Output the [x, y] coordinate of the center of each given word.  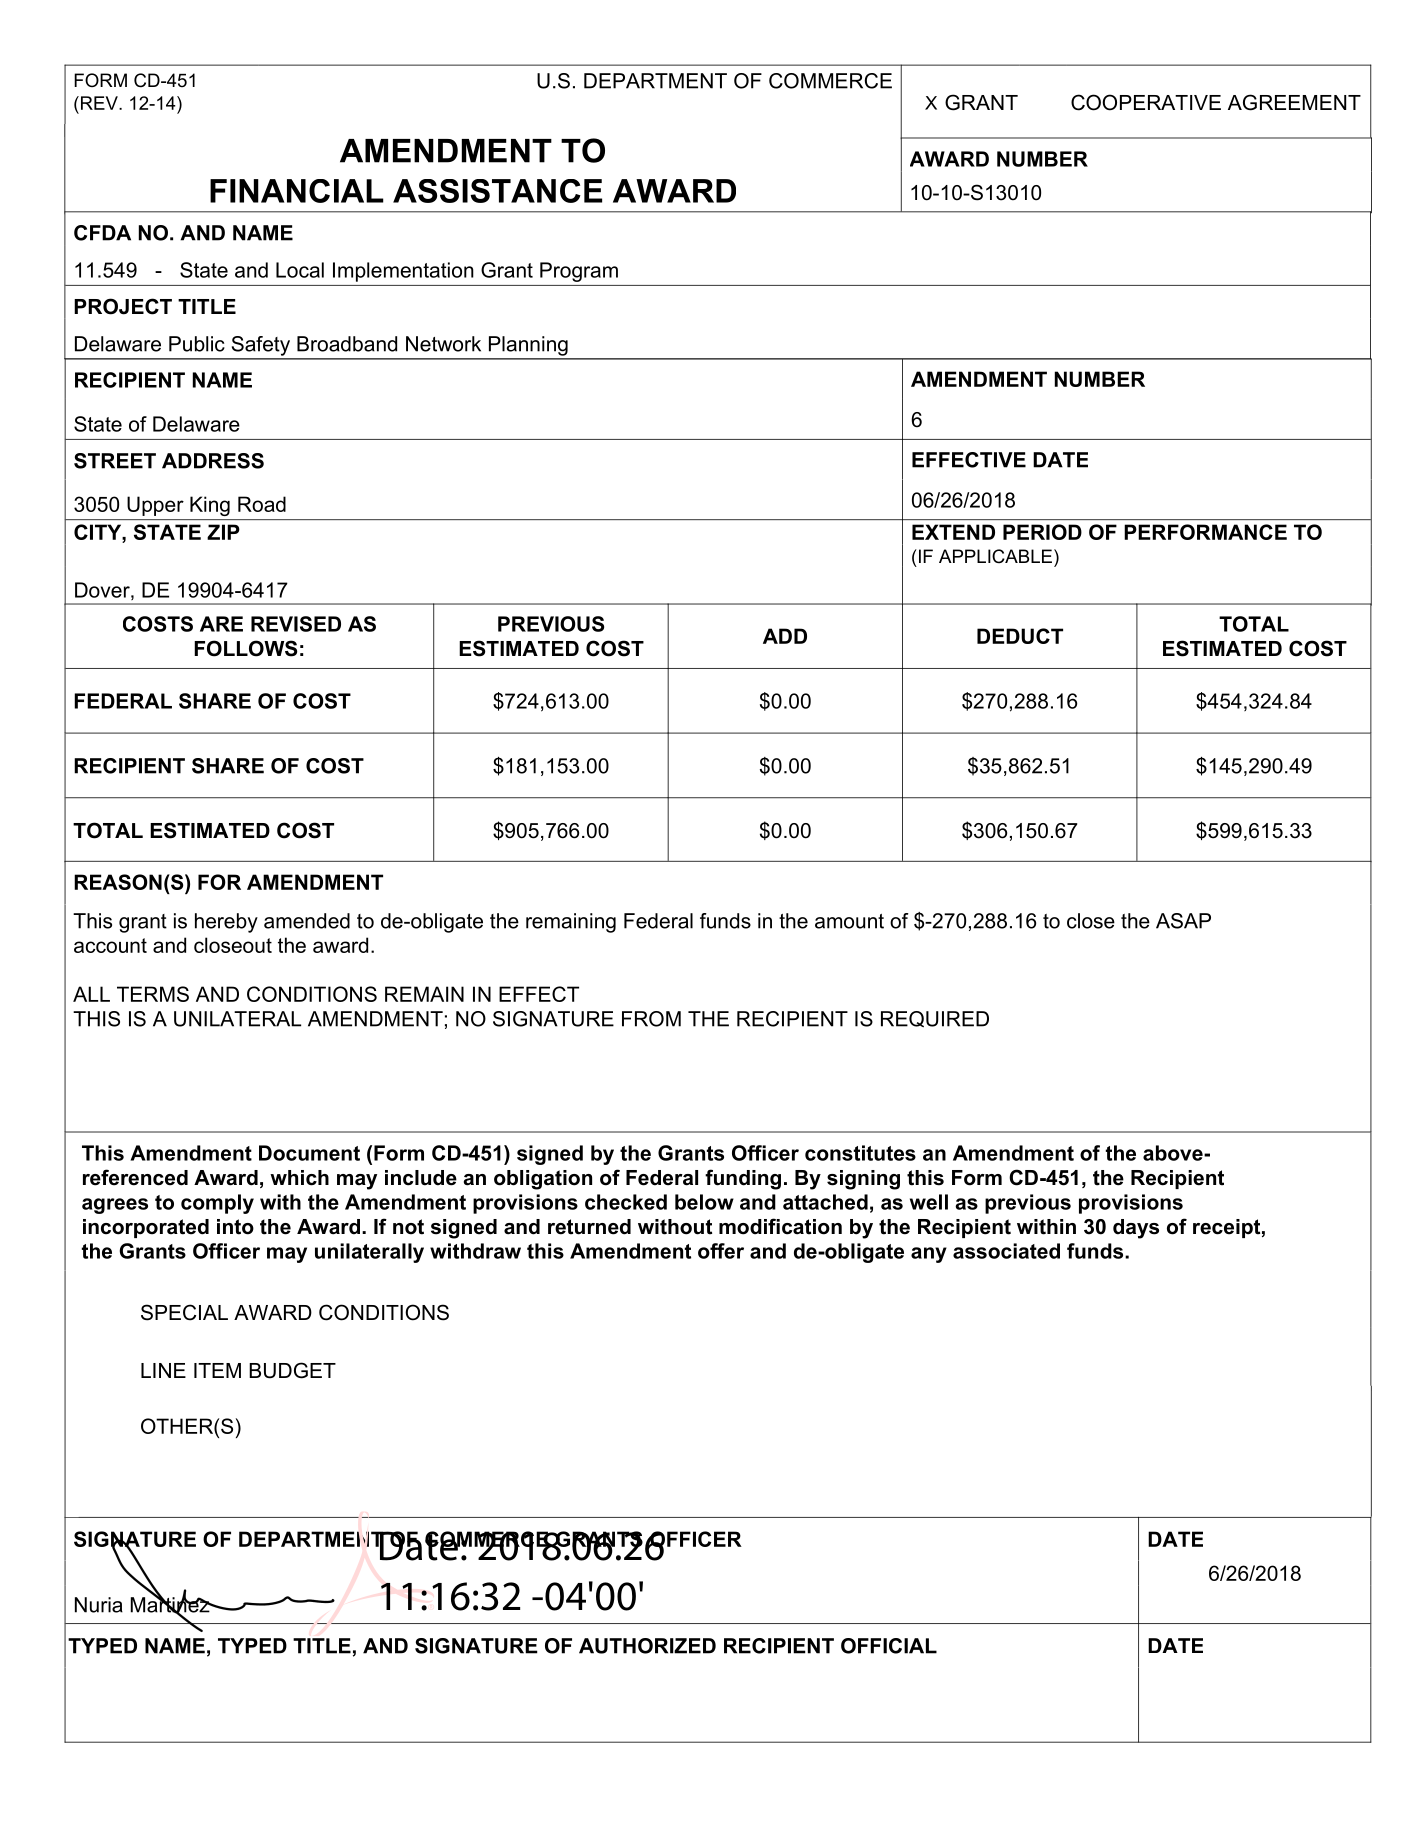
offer [721, 1251]
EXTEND [953, 532]
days [1136, 1229]
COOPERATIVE [1146, 102]
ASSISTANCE [497, 191]
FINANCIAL [297, 191]
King [210, 506]
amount [849, 921]
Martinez [171, 1605]
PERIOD [1042, 532]
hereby [226, 923]
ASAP [1183, 921]
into [235, 1227]
